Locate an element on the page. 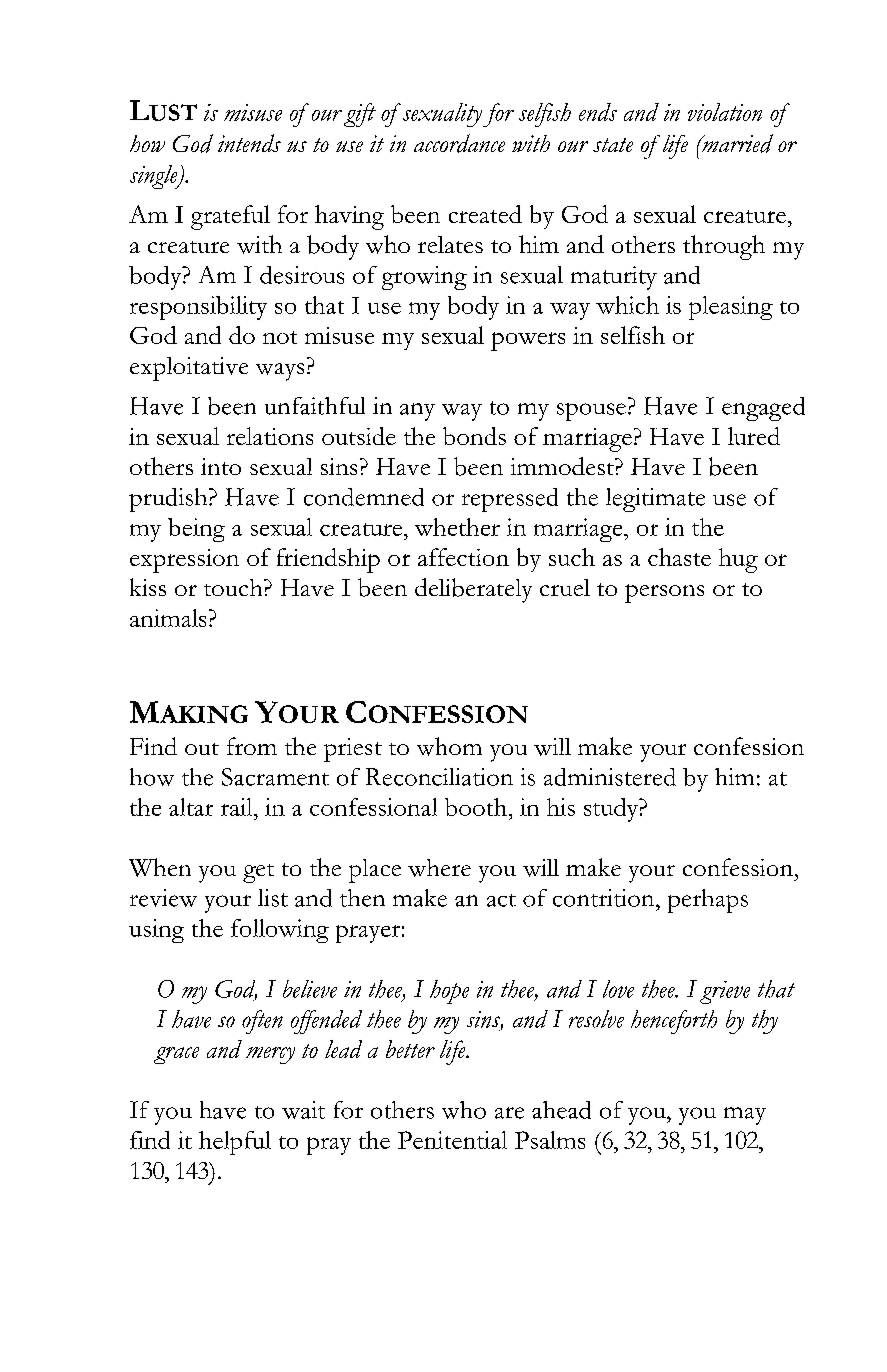 The image size is (887, 1372). helpful is located at coordinates (235, 1143).
